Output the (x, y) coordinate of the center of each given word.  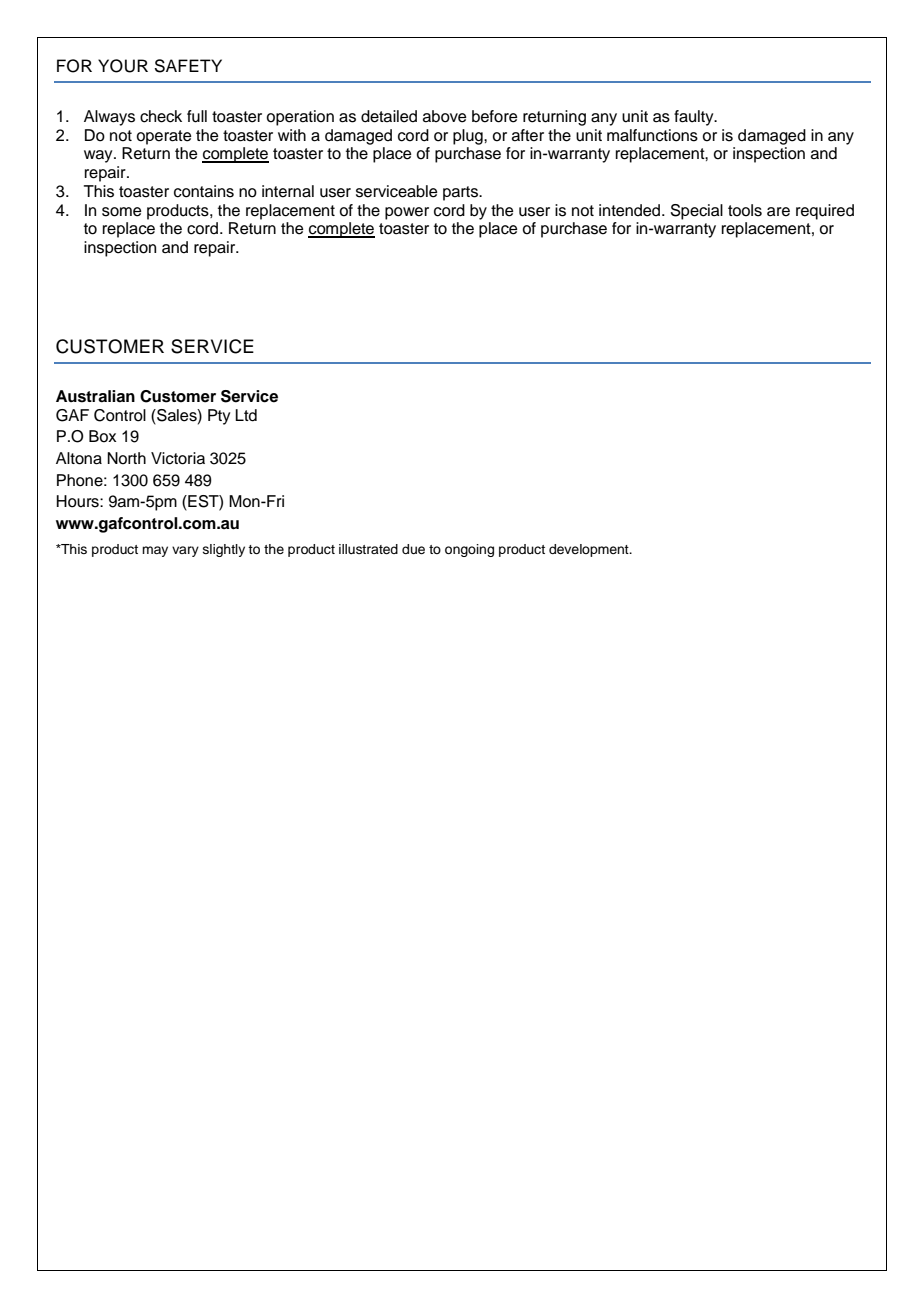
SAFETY (188, 66)
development (590, 550)
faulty (695, 118)
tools (745, 210)
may (155, 551)
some (122, 212)
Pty (219, 417)
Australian (95, 396)
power (407, 213)
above (445, 116)
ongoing (469, 550)
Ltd (246, 415)
